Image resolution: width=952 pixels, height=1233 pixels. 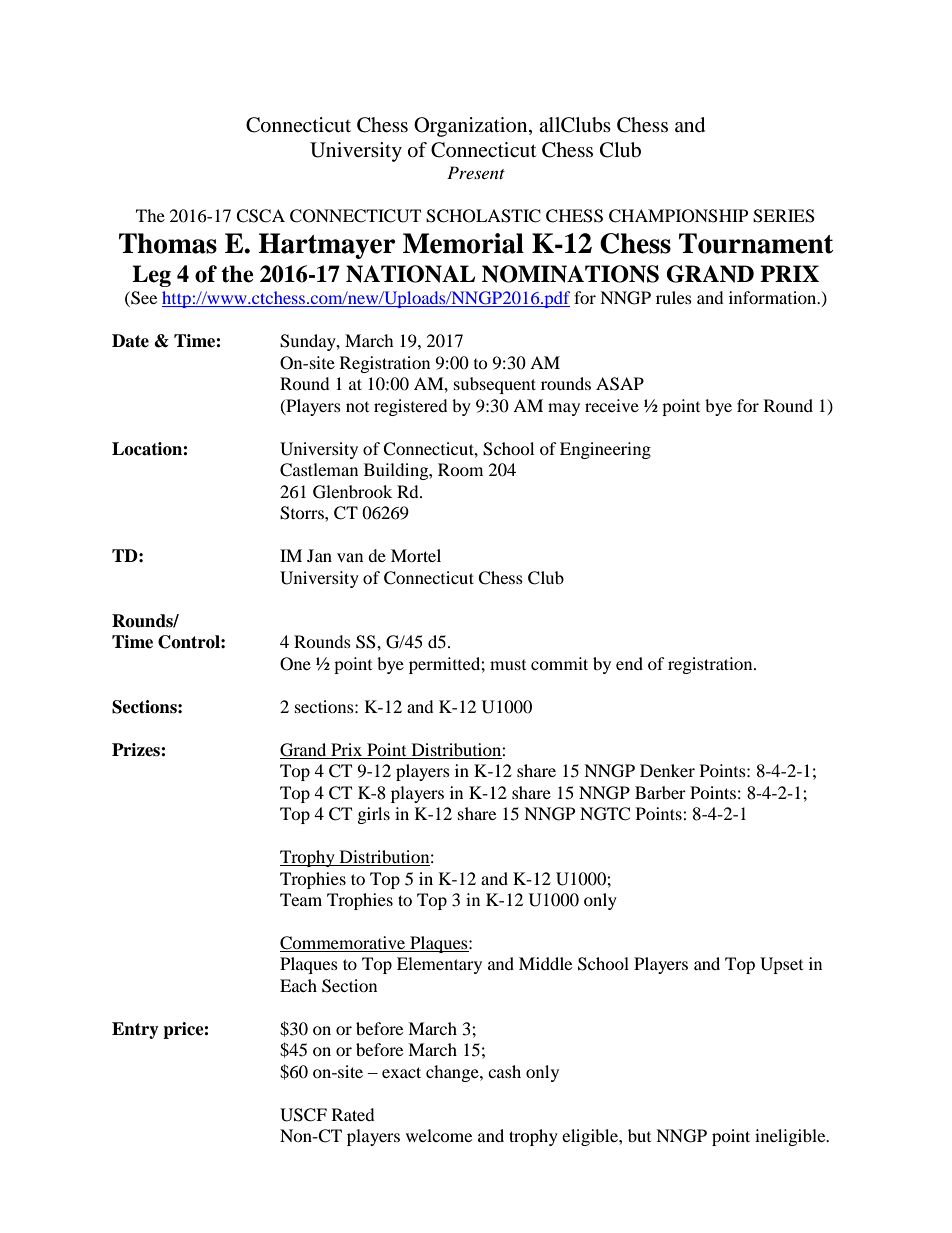 What do you see at coordinates (660, 792) in the screenshot?
I see `Barber` at bounding box center [660, 792].
